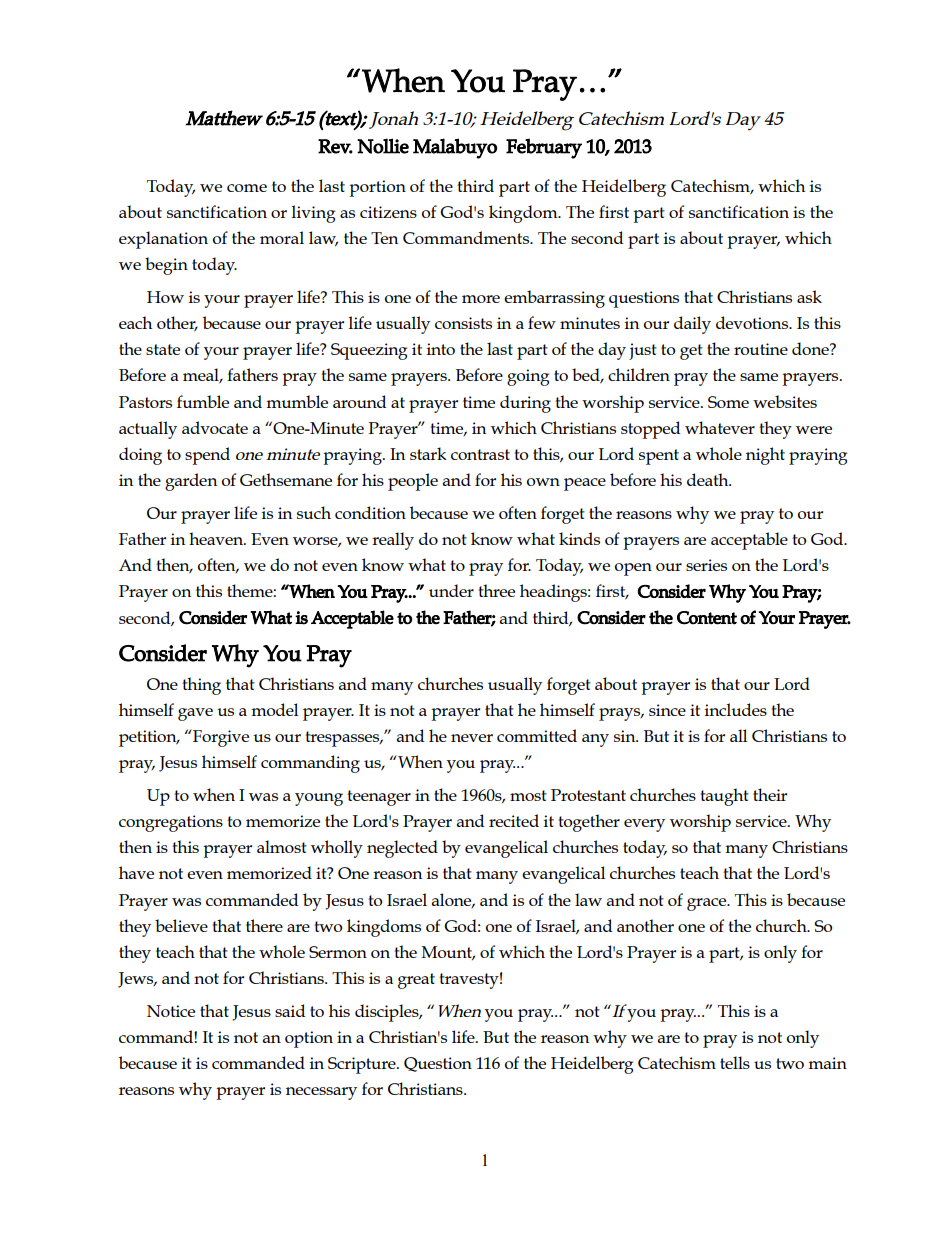 This screenshot has height=1233, width=952. Describe the element at coordinates (544, 148) in the screenshot. I see `February` at that location.
